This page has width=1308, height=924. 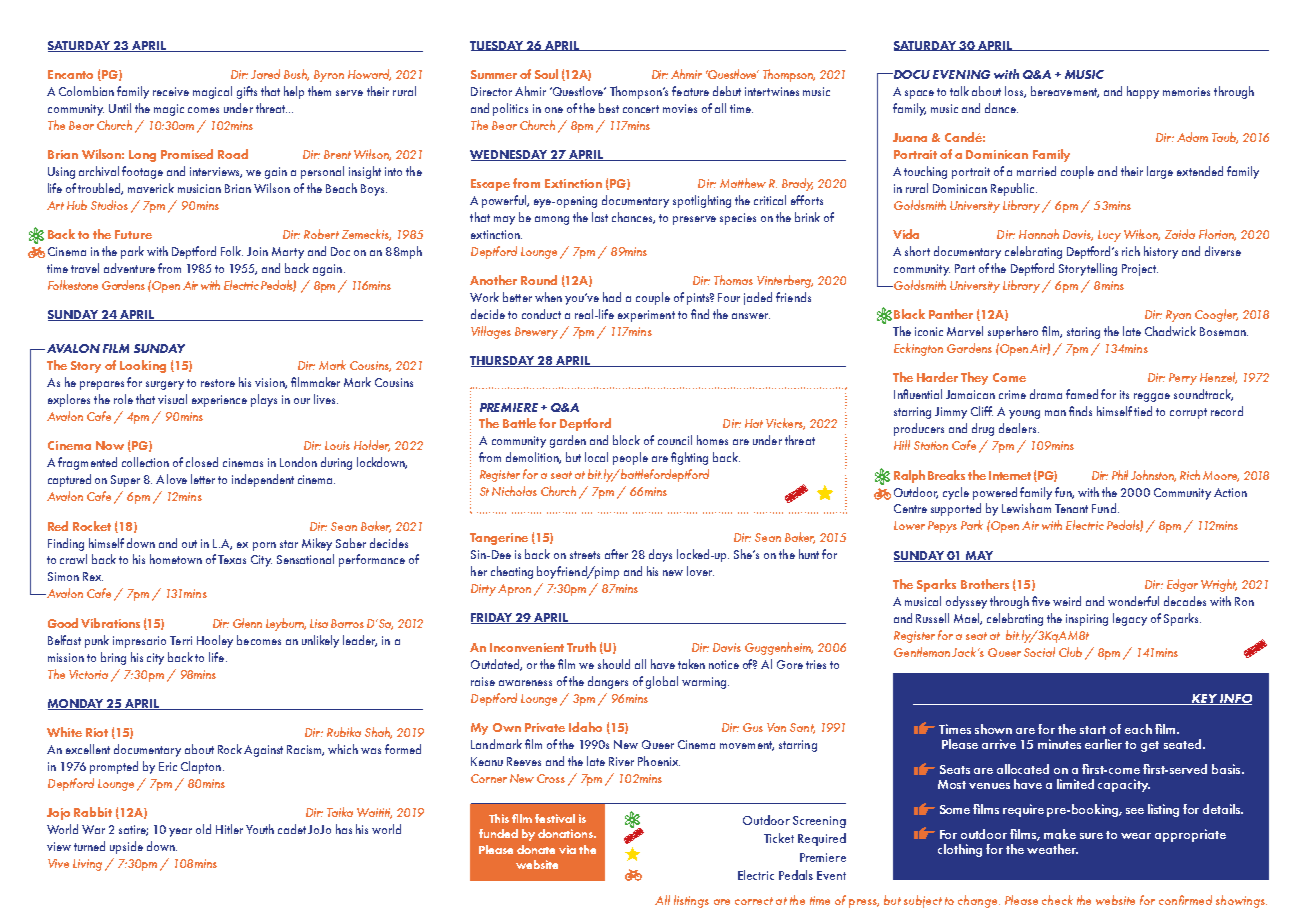 I want to click on adventure, so click(x=129, y=268).
